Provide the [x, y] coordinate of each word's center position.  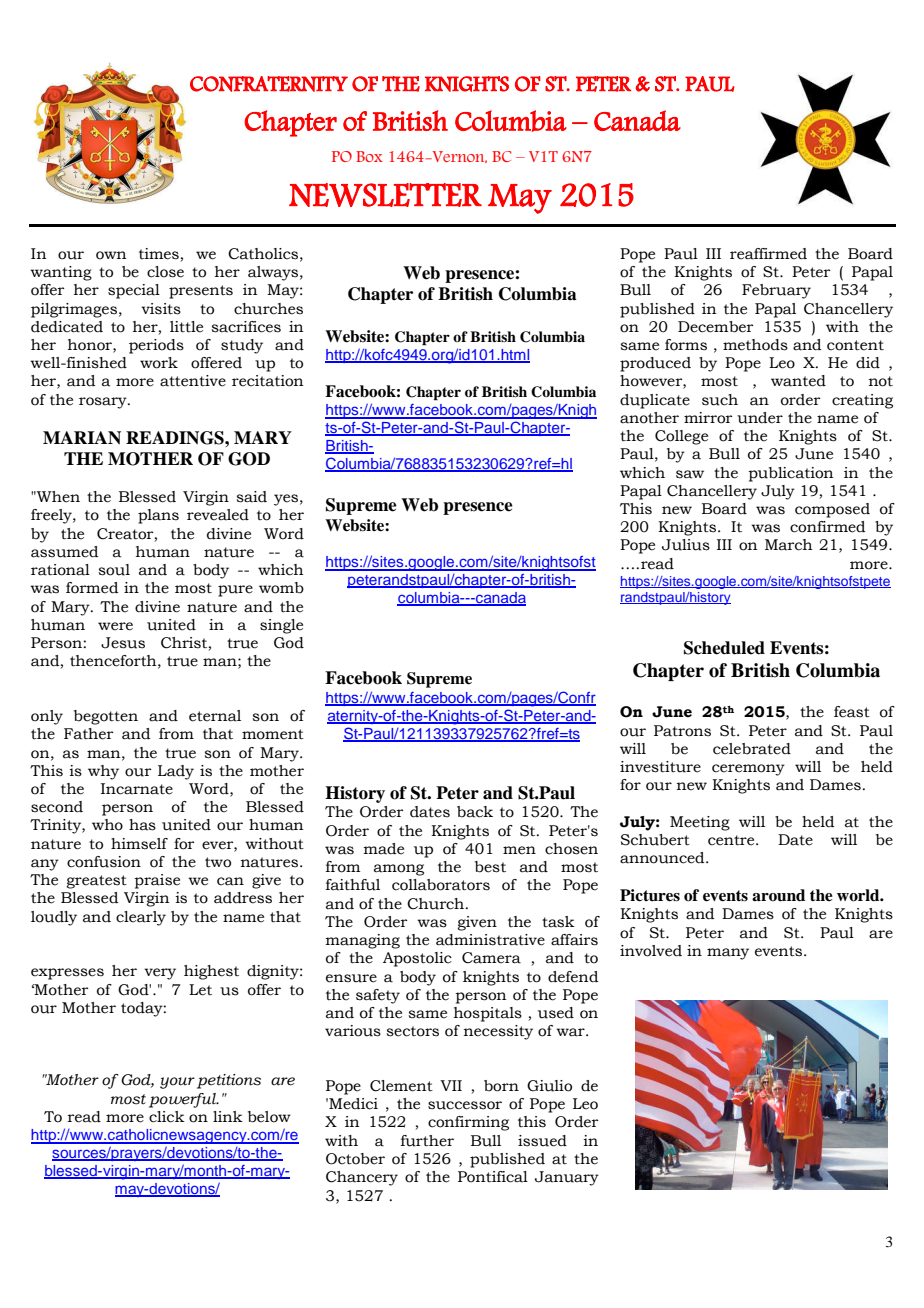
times [159, 254]
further [427, 1141]
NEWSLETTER [385, 195]
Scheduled [724, 648]
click [167, 1117]
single [281, 626]
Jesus [123, 643]
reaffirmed [768, 254]
